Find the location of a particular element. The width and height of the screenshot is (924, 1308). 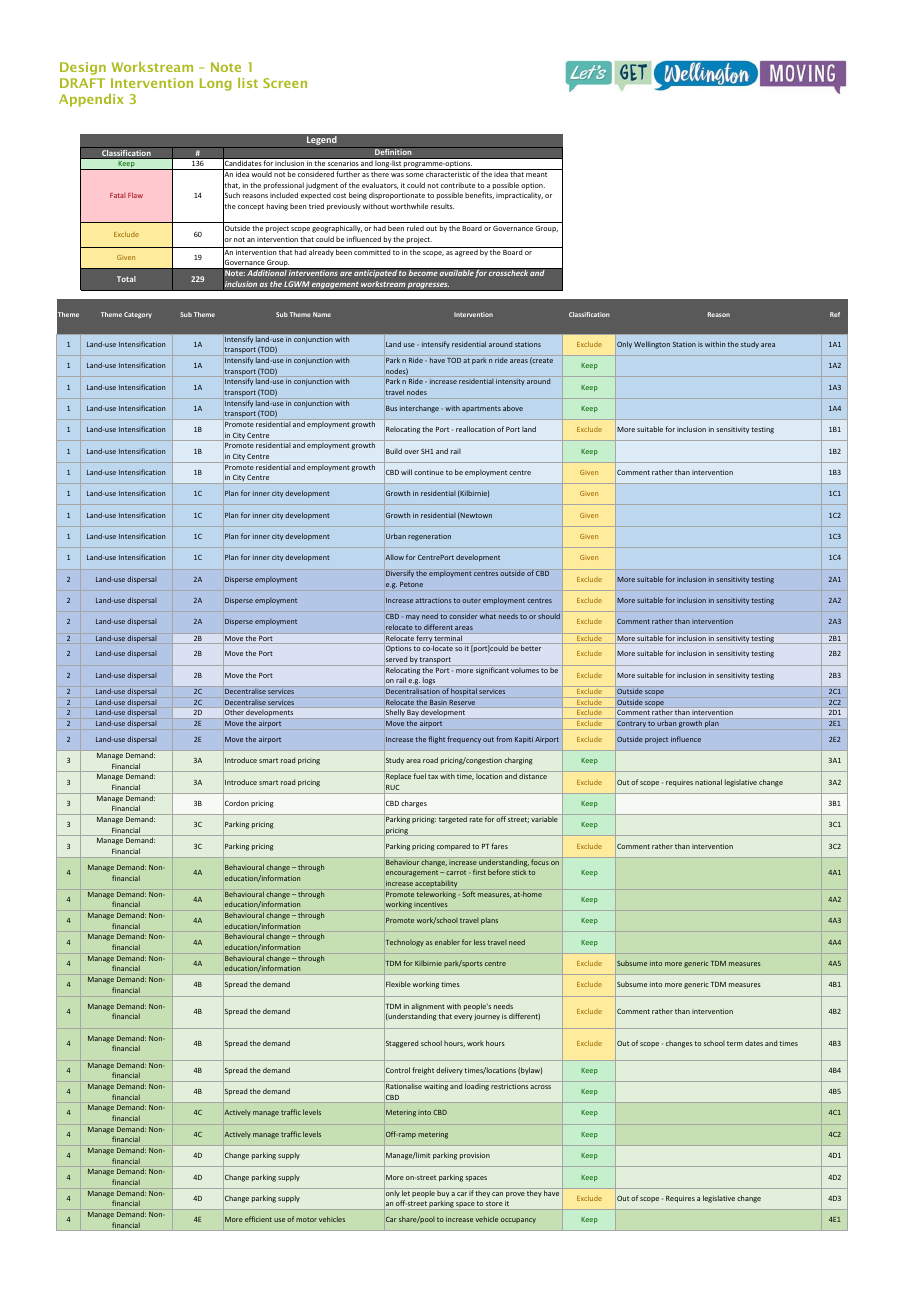

apartments is located at coordinates (481, 409).
